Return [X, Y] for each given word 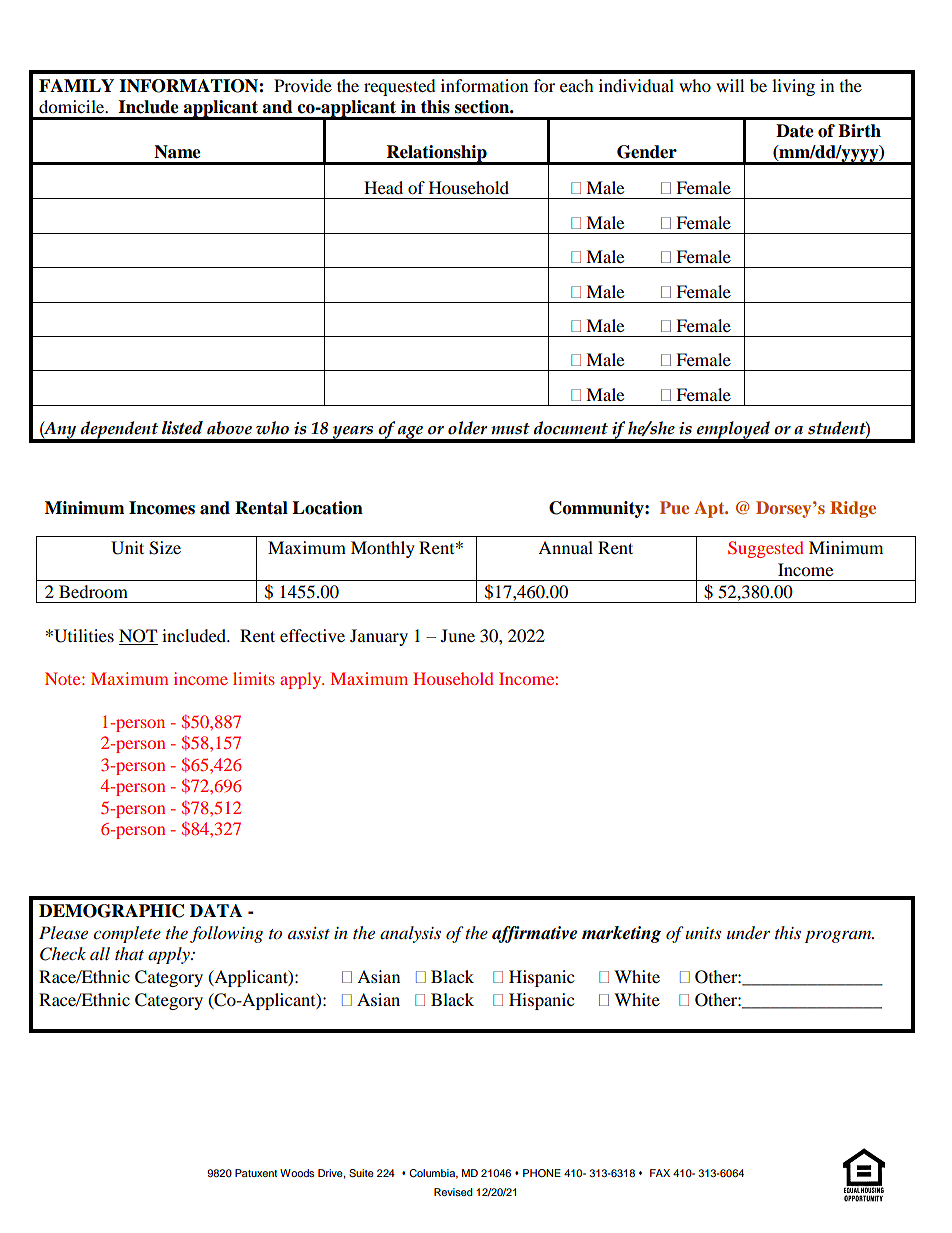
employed [733, 431]
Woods [297, 1173]
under [748, 933]
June [458, 635]
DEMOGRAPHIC [111, 911]
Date [795, 131]
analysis [410, 934]
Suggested [765, 549]
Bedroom [93, 591]
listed [182, 428]
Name [177, 152]
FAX [660, 1173]
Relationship [436, 155]
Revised [453, 1192]
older [468, 428]
